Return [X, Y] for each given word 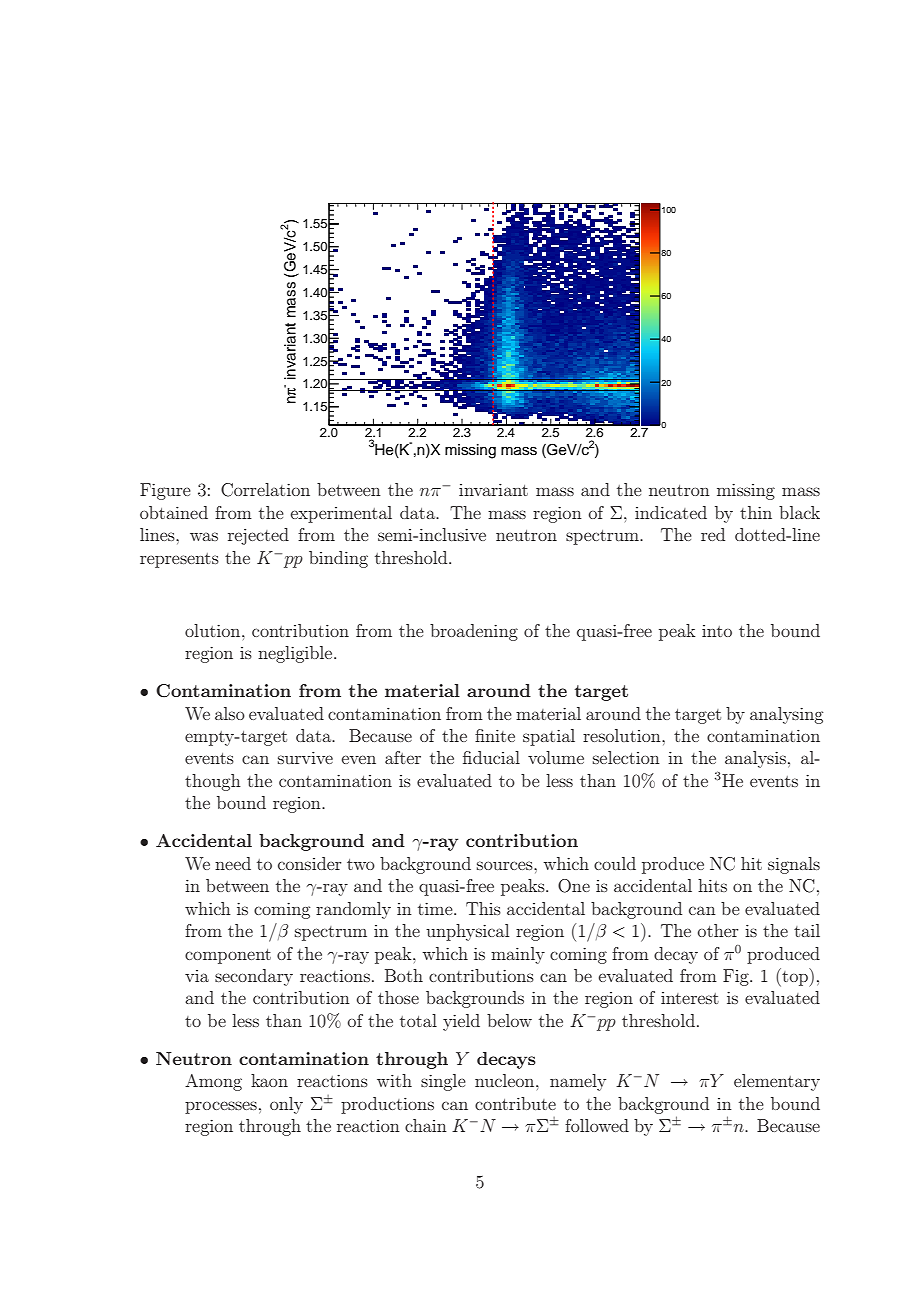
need [233, 863]
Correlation [265, 490]
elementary [777, 1082]
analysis [755, 759]
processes [221, 1107]
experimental [341, 514]
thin [756, 512]
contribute [515, 1103]
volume [556, 757]
